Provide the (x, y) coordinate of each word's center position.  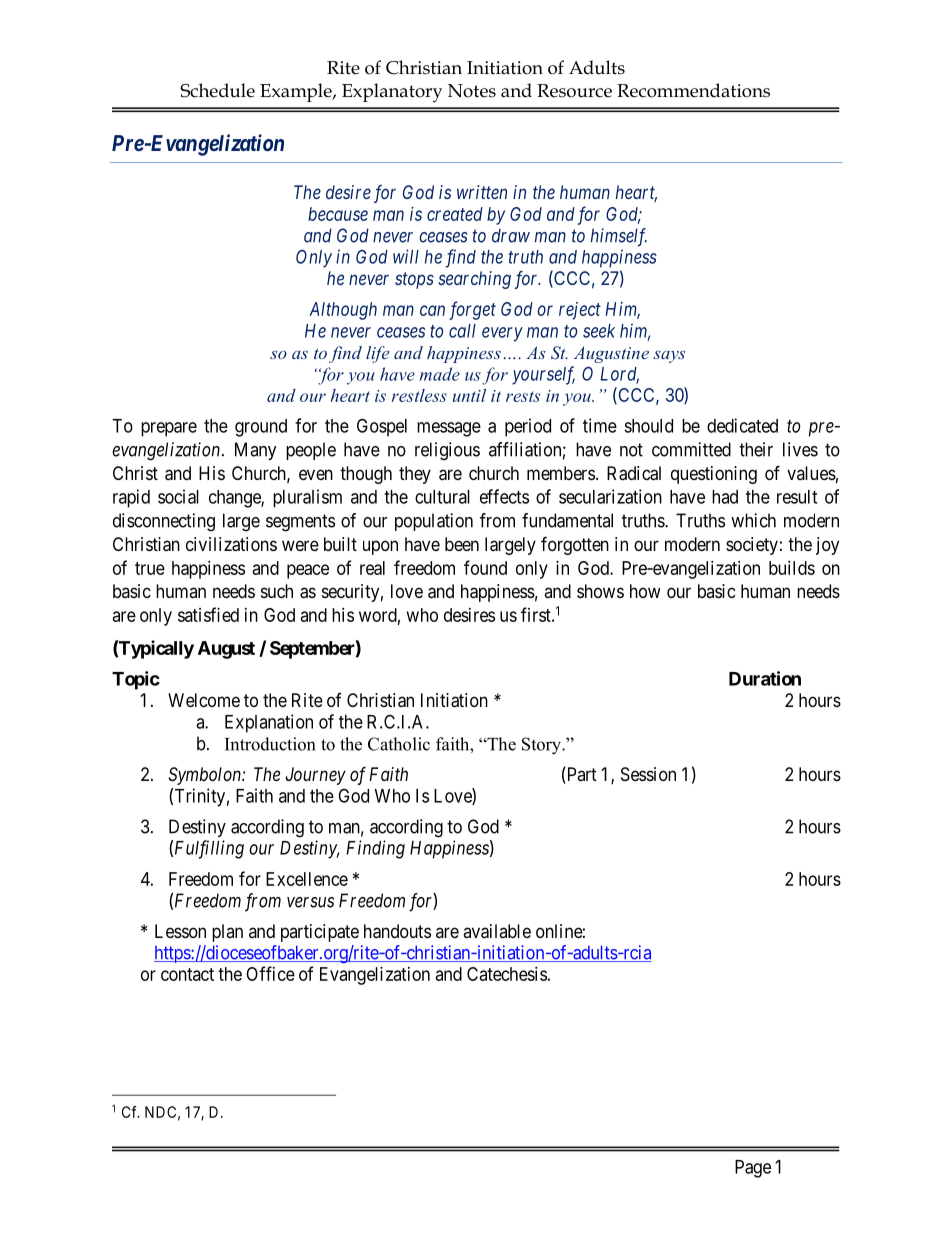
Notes (472, 91)
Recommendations (693, 90)
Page (753, 1169)
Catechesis (507, 974)
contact (187, 974)
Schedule (217, 90)
